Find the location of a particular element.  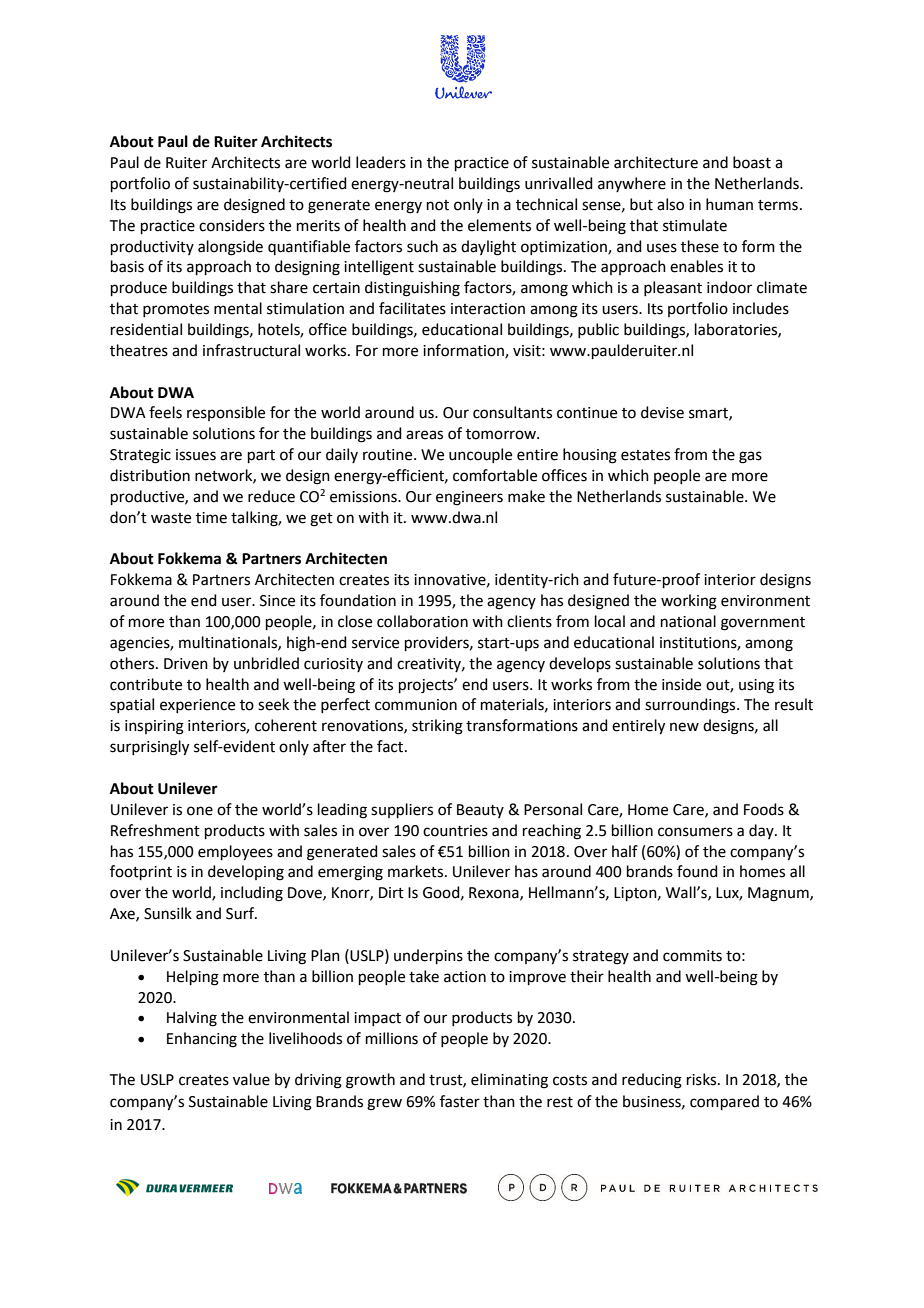

countries is located at coordinates (455, 831).
